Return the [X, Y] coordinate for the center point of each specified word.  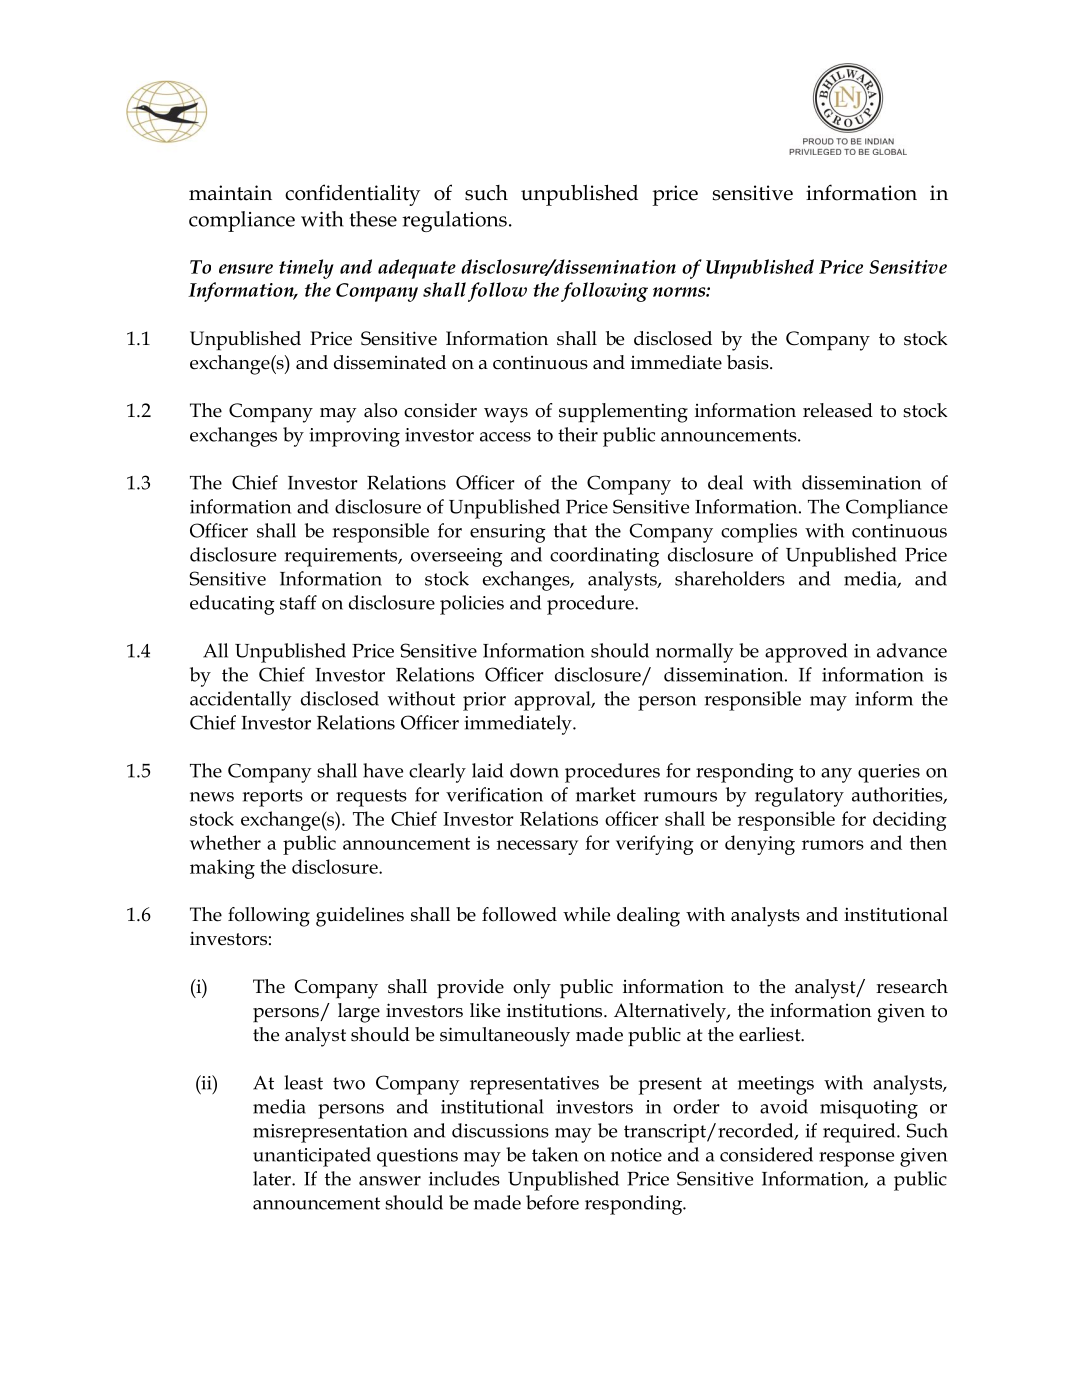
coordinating [604, 557]
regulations [454, 221]
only [532, 989]
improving [354, 437]
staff [298, 602]
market [606, 794]
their [578, 434]
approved [806, 653]
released [838, 410]
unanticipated [312, 1157]
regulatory [799, 797]
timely [306, 269]
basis [749, 362]
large [359, 1013]
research [912, 986]
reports [273, 798]
